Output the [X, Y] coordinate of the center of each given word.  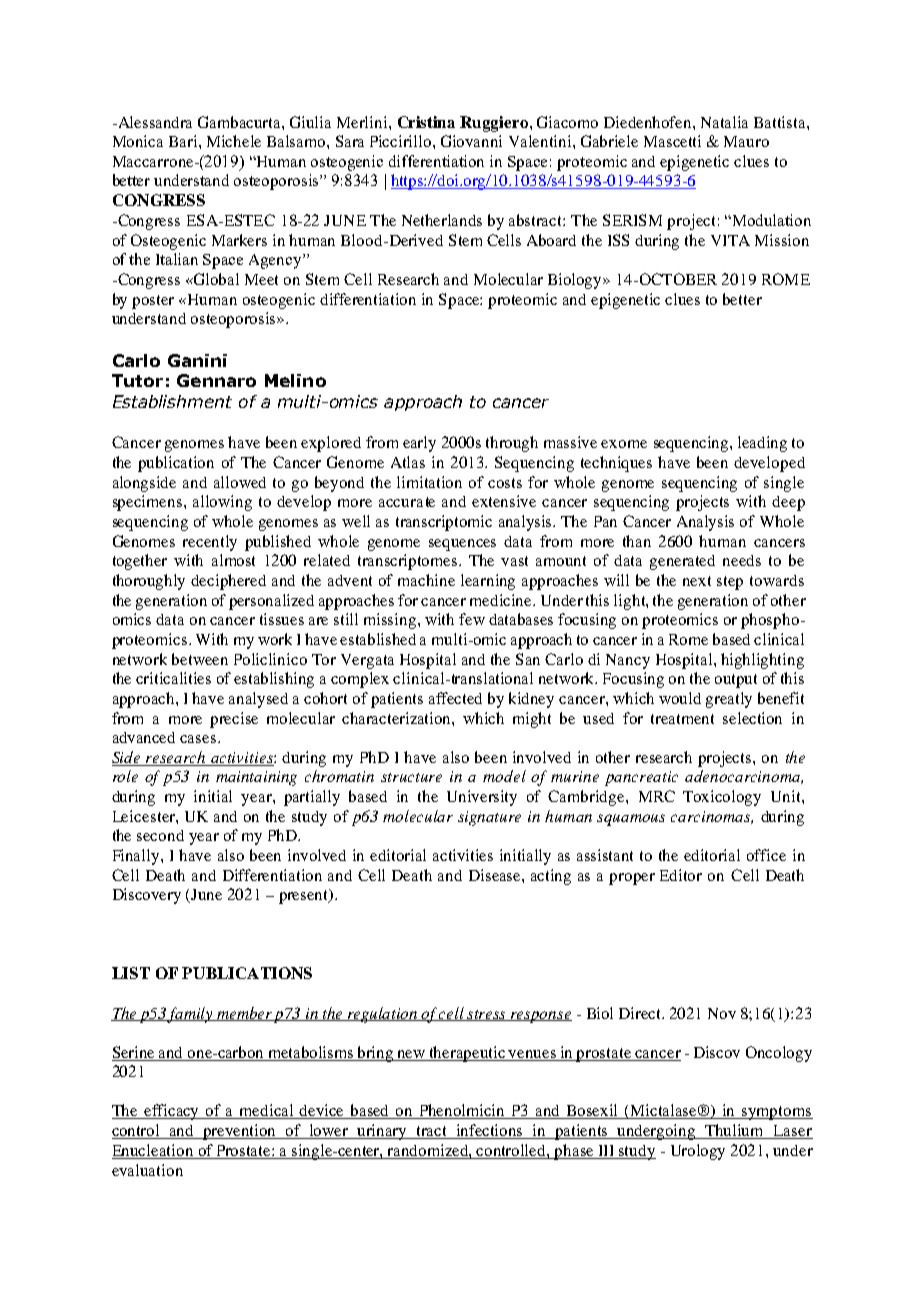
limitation [429, 482]
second [160, 835]
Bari [184, 141]
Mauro [746, 141]
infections [490, 1131]
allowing [222, 503]
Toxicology [722, 798]
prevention [240, 1132]
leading [762, 444]
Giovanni [471, 141]
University [482, 798]
